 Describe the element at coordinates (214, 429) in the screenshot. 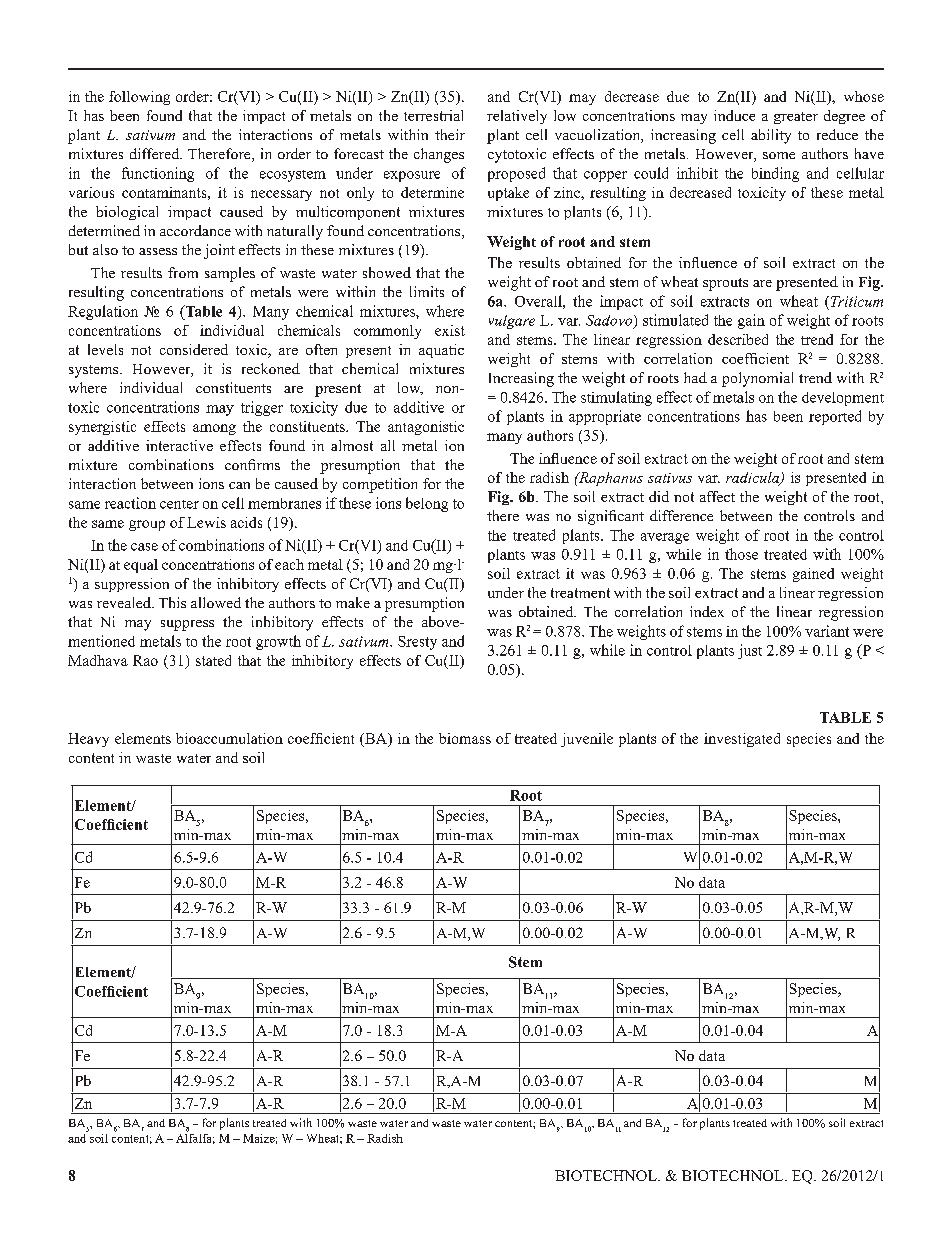

I see `among` at that location.
